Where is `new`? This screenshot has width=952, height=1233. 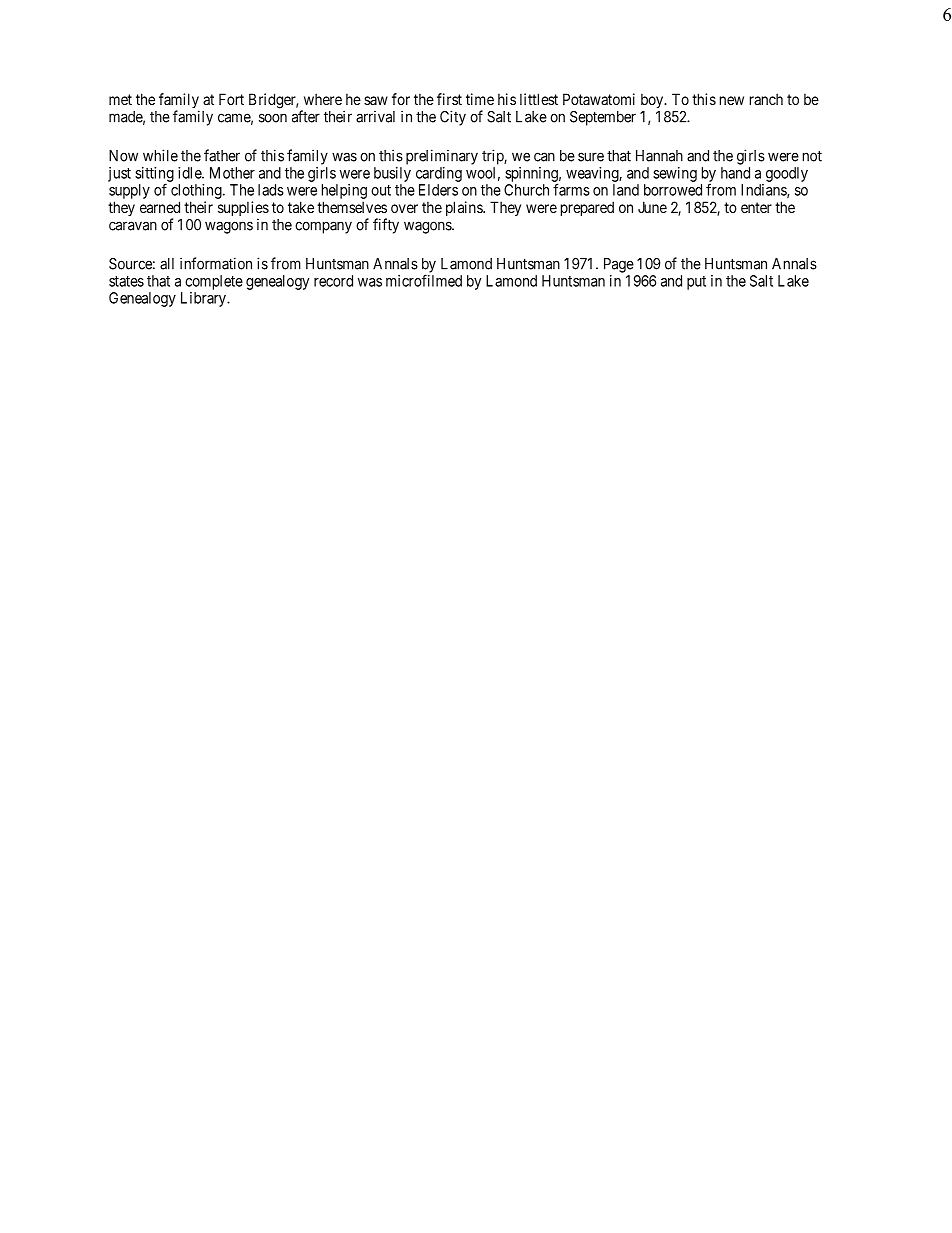
new is located at coordinates (732, 100).
